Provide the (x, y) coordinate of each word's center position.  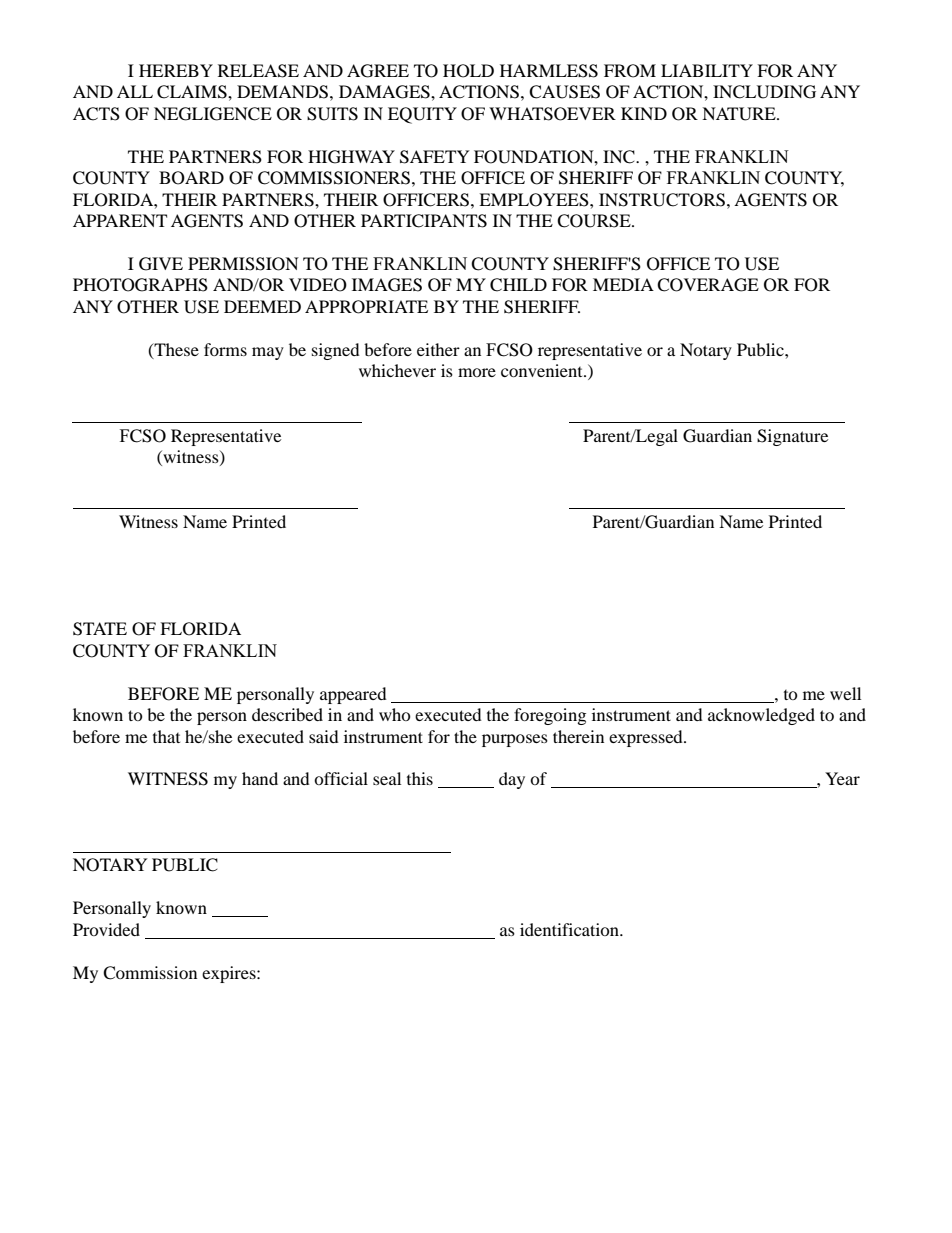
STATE (100, 629)
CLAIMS (193, 92)
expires (230, 974)
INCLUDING (764, 92)
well (845, 693)
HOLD (468, 71)
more (477, 372)
